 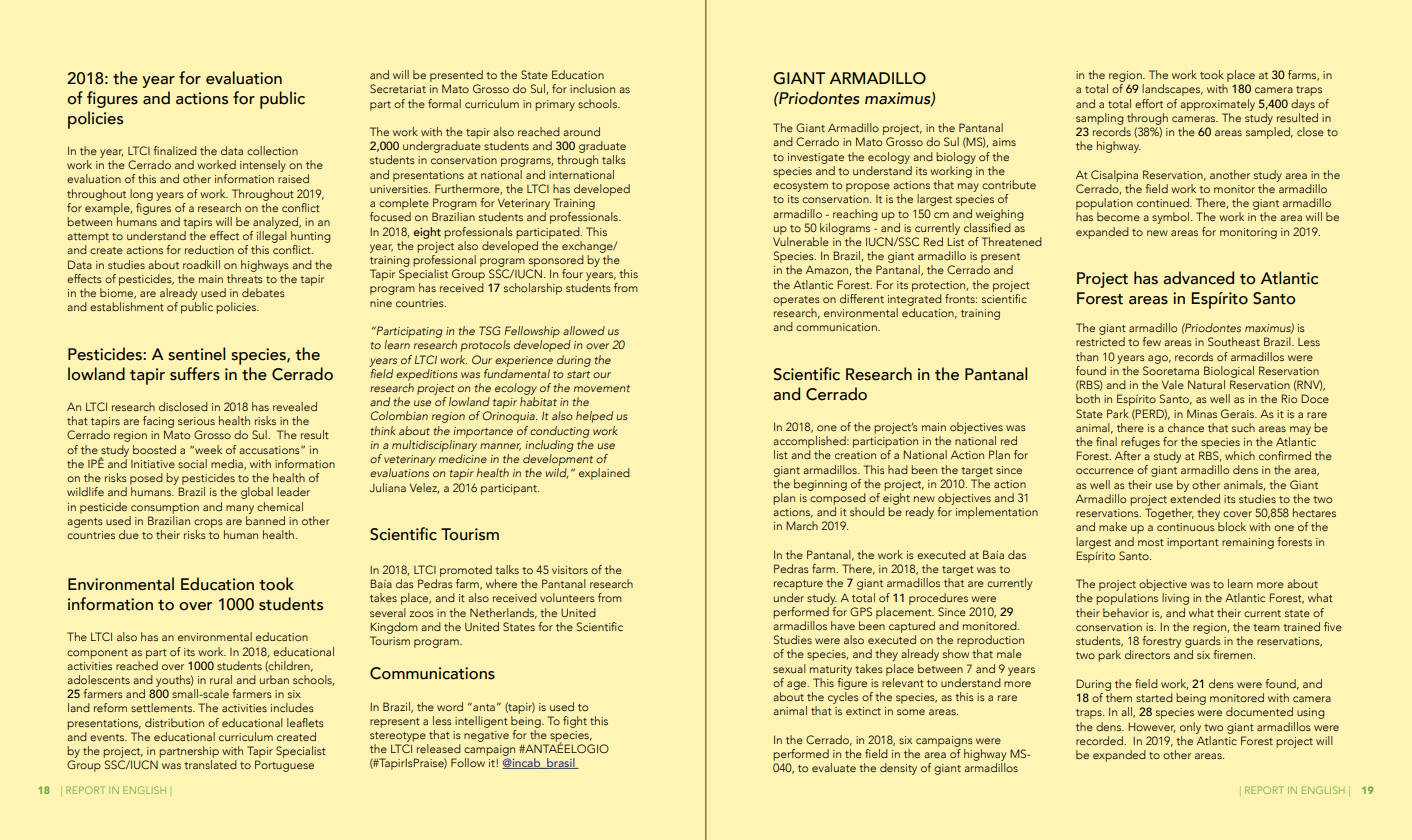 I want to click on helped, so click(x=594, y=417).
